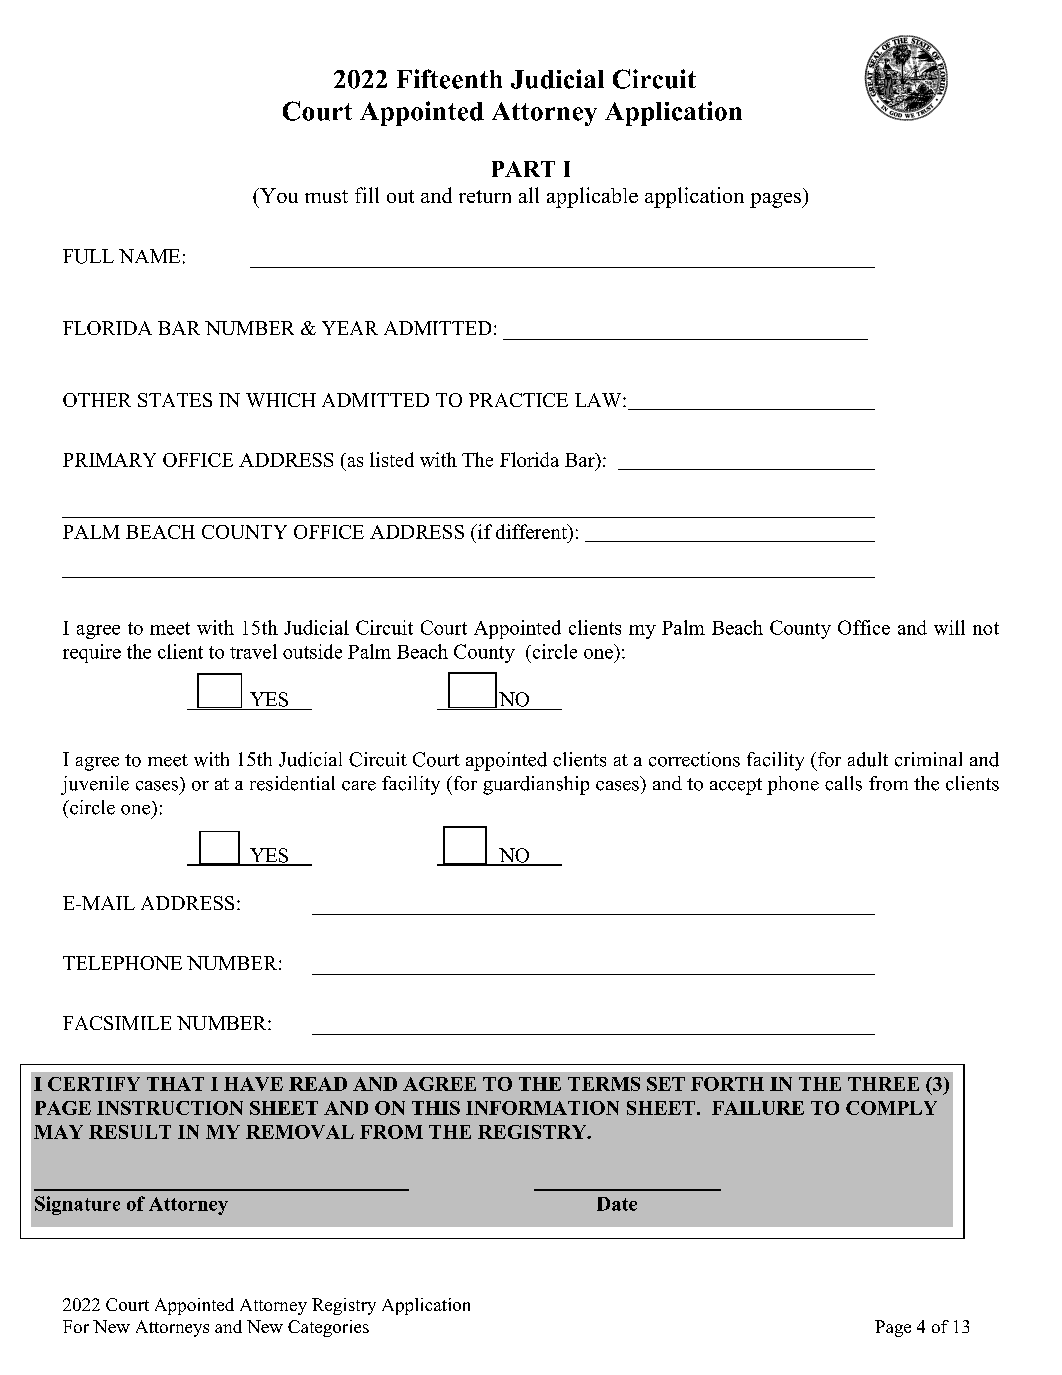  What do you see at coordinates (278, 195) in the screenshot?
I see `You` at bounding box center [278, 195].
